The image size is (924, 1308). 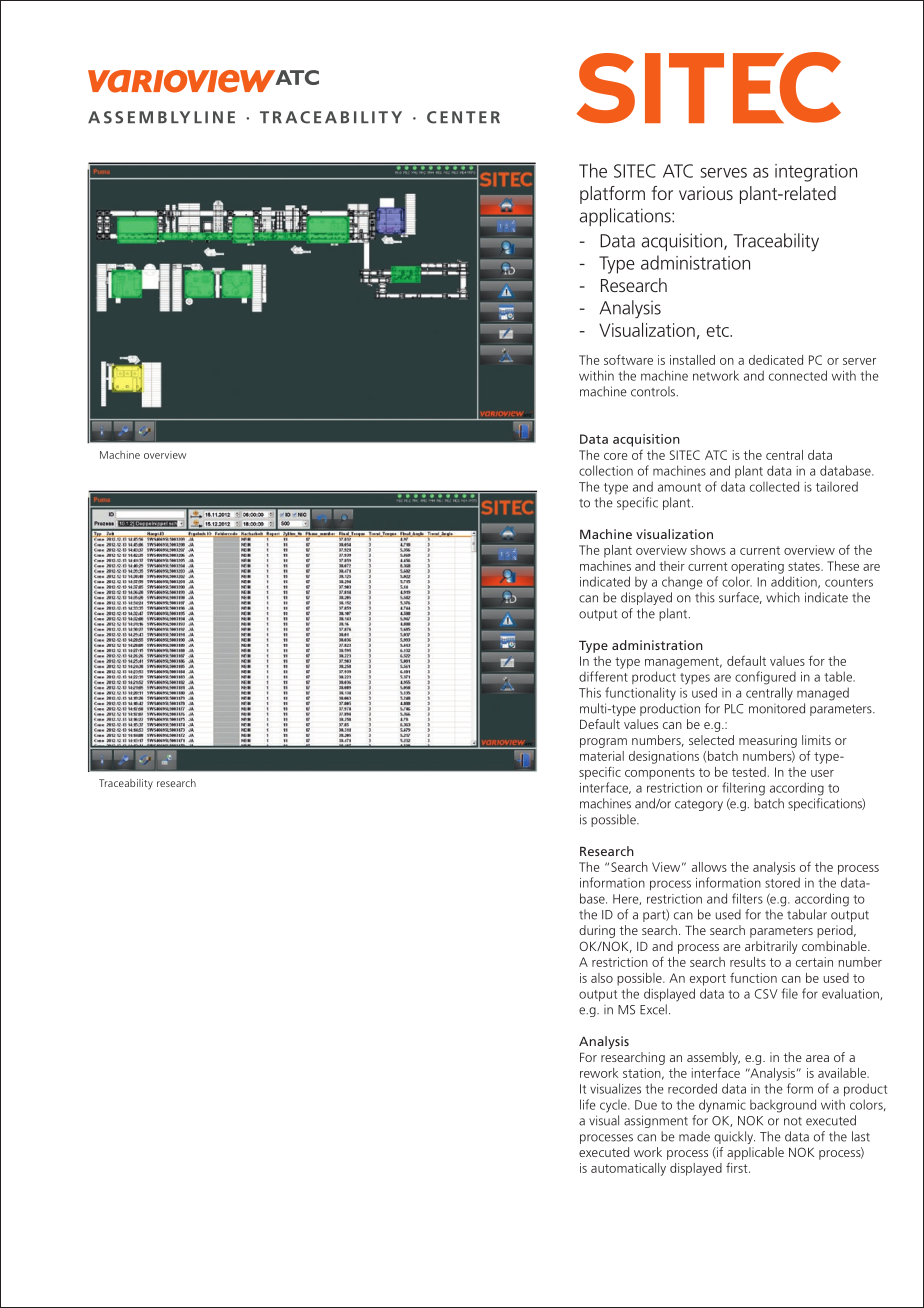 What do you see at coordinates (723, 173) in the document?
I see `serves` at bounding box center [723, 173].
